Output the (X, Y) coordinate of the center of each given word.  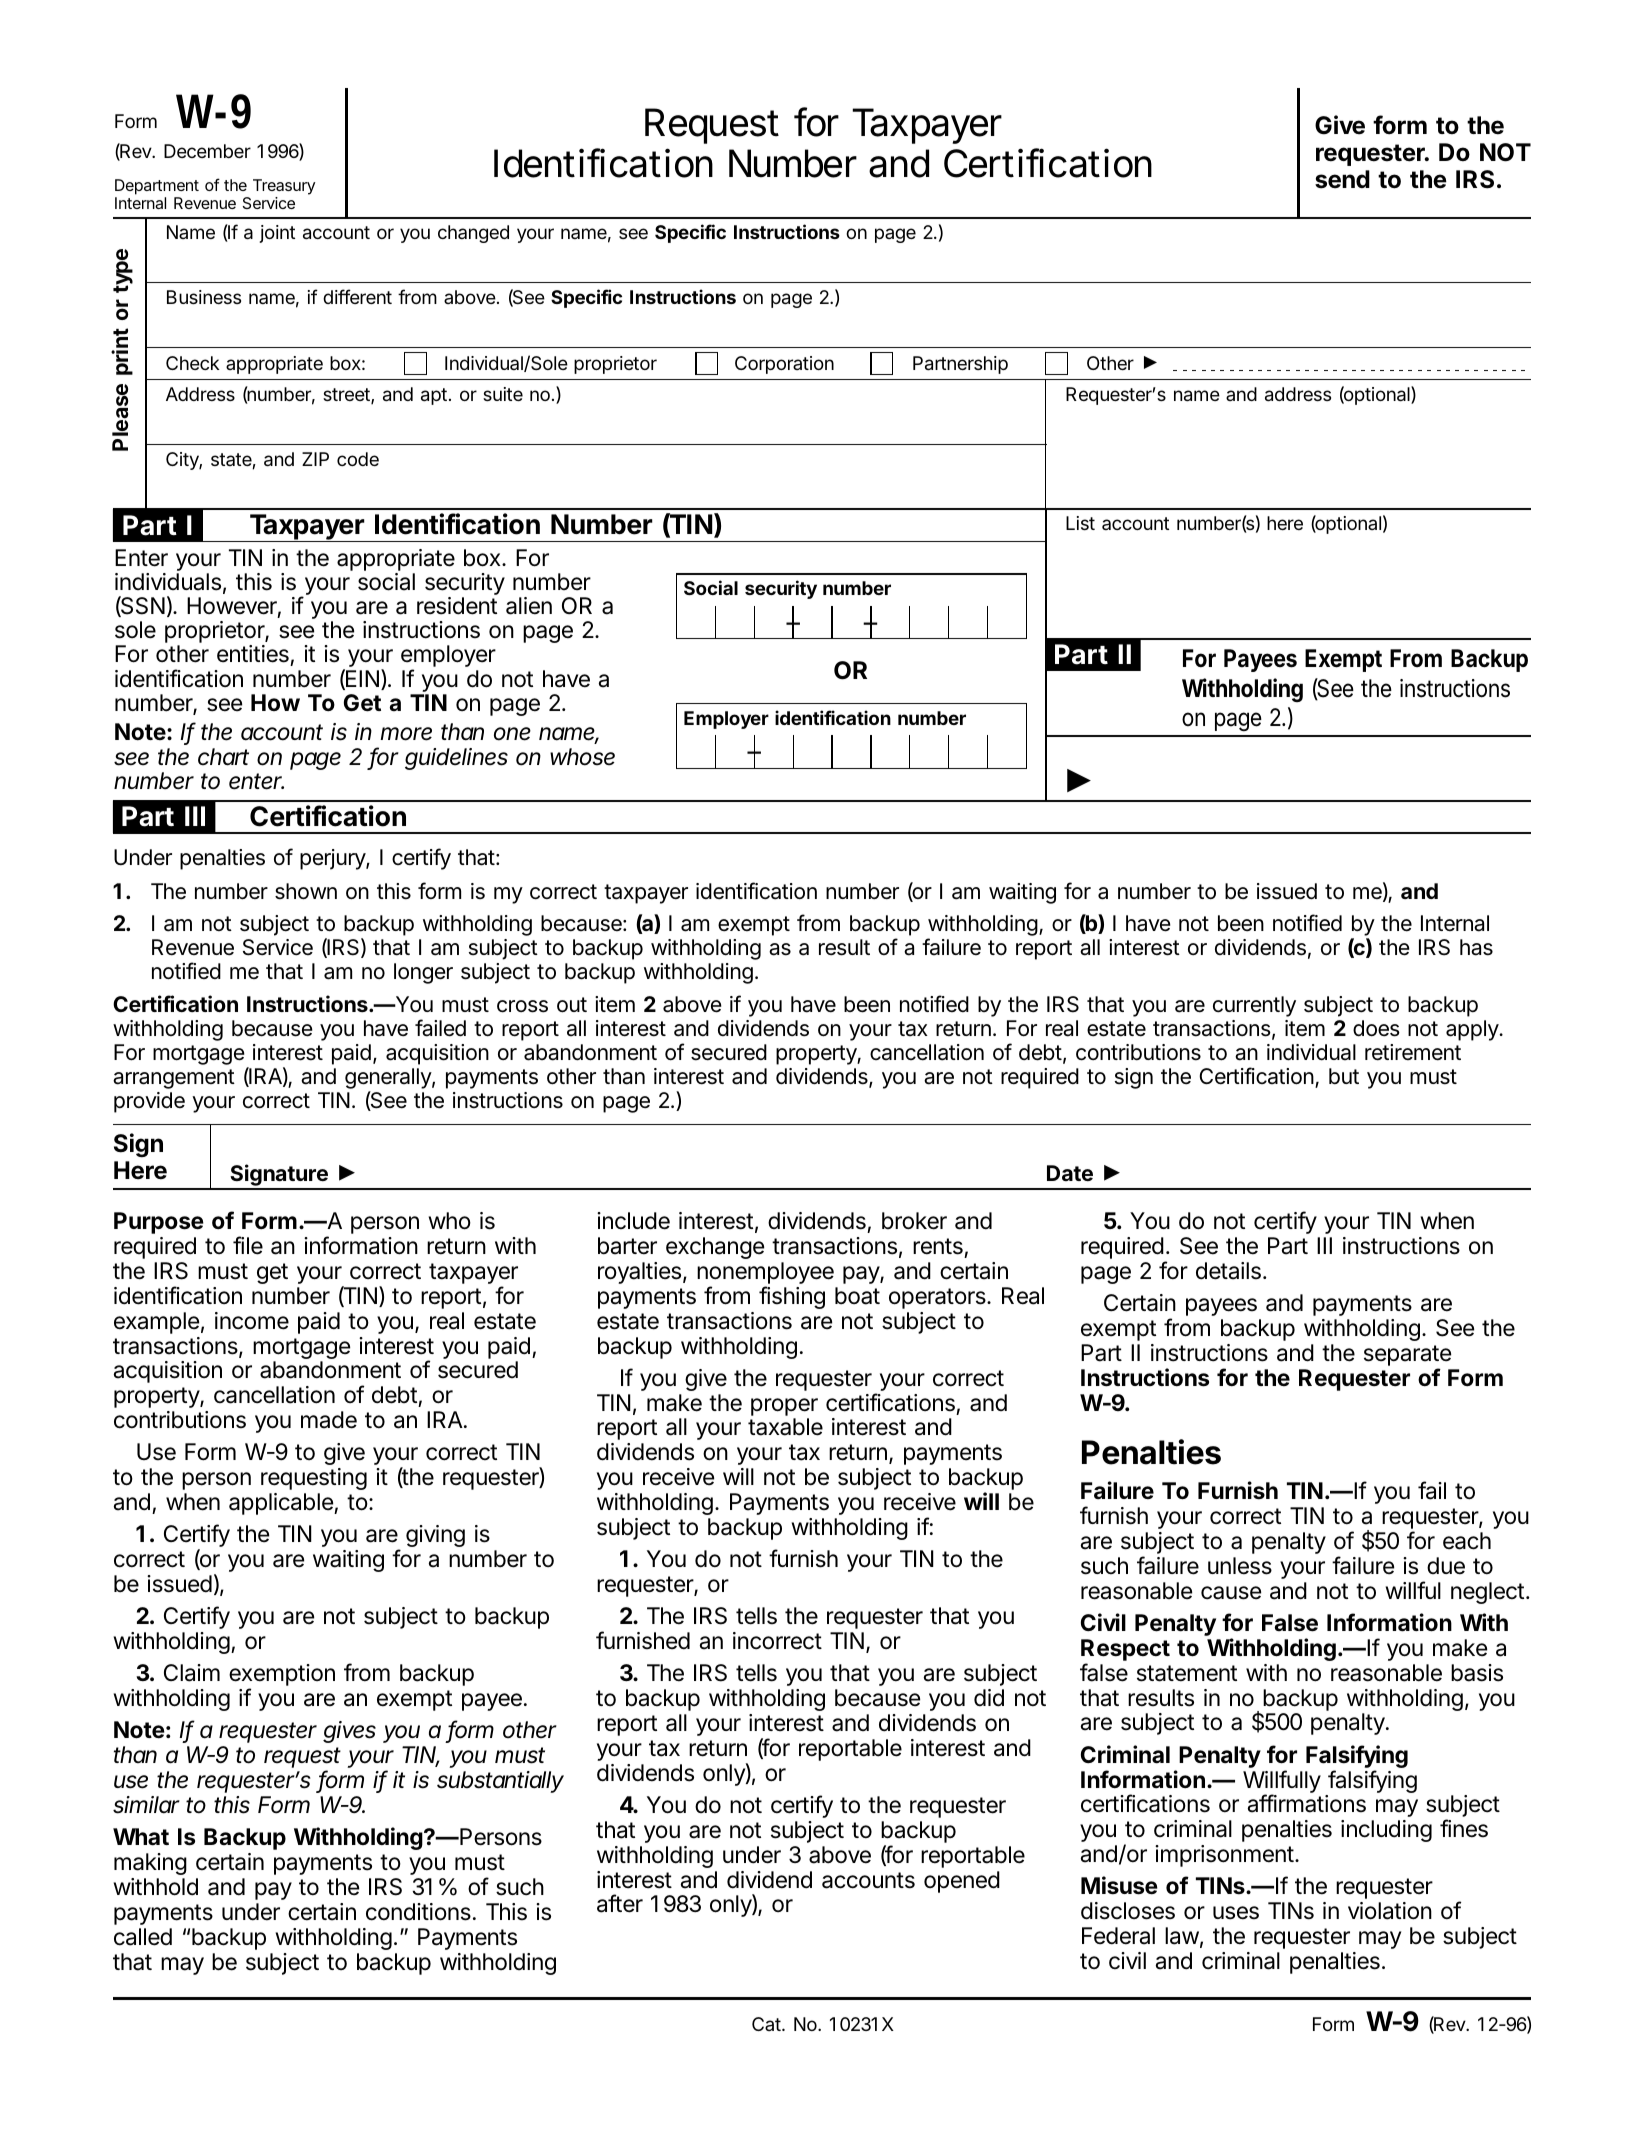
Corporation (784, 365)
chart (223, 757)
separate (1407, 1357)
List (1080, 523)
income (252, 1321)
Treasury (284, 187)
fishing (792, 1297)
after (620, 1903)
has (1476, 947)
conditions (418, 1912)
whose (582, 757)
